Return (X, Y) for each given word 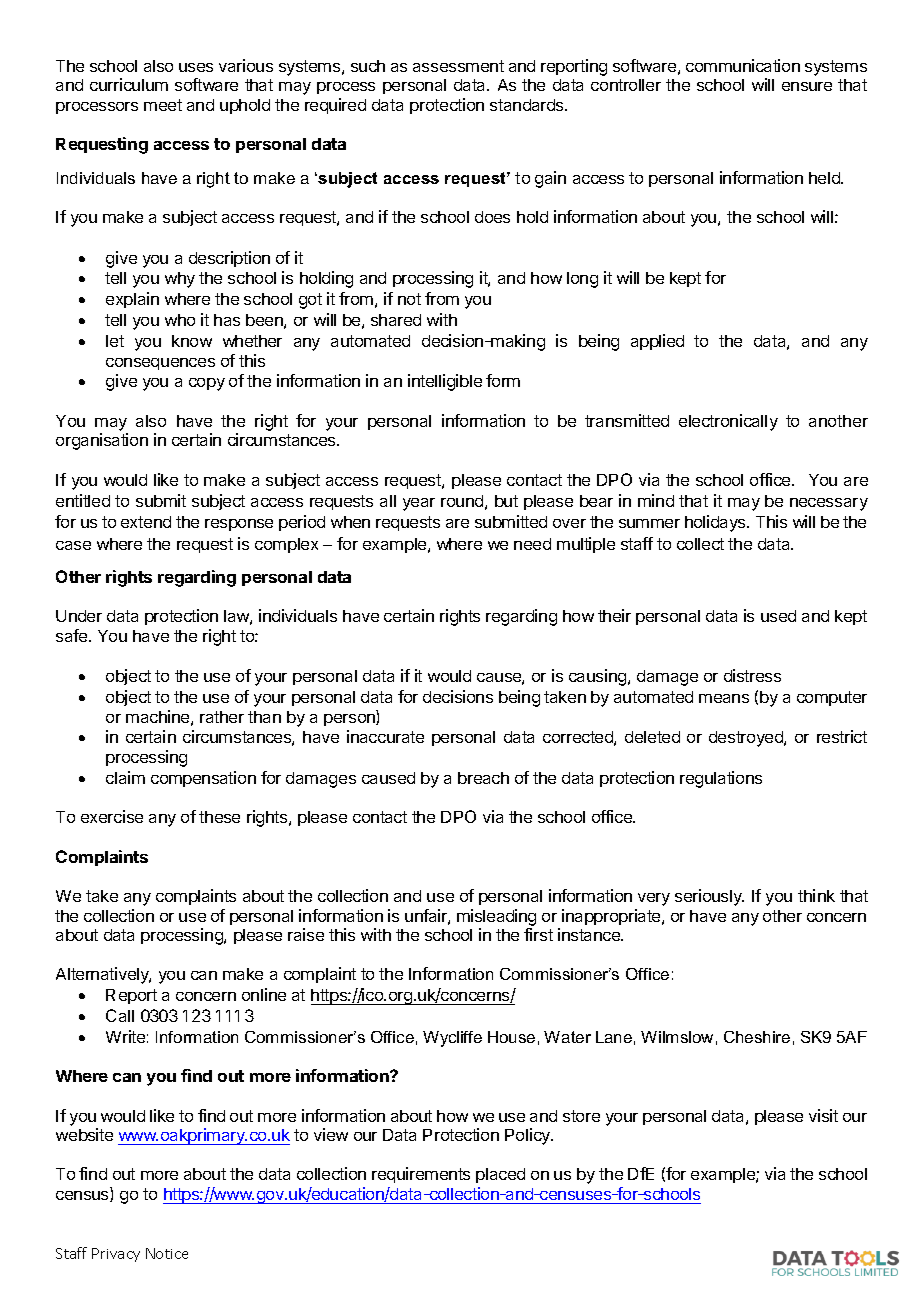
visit (823, 1115)
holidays (716, 523)
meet (163, 105)
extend (146, 522)
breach (483, 778)
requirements (421, 1175)
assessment (458, 66)
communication (743, 65)
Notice (167, 1253)
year (419, 504)
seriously (709, 897)
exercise (112, 816)
